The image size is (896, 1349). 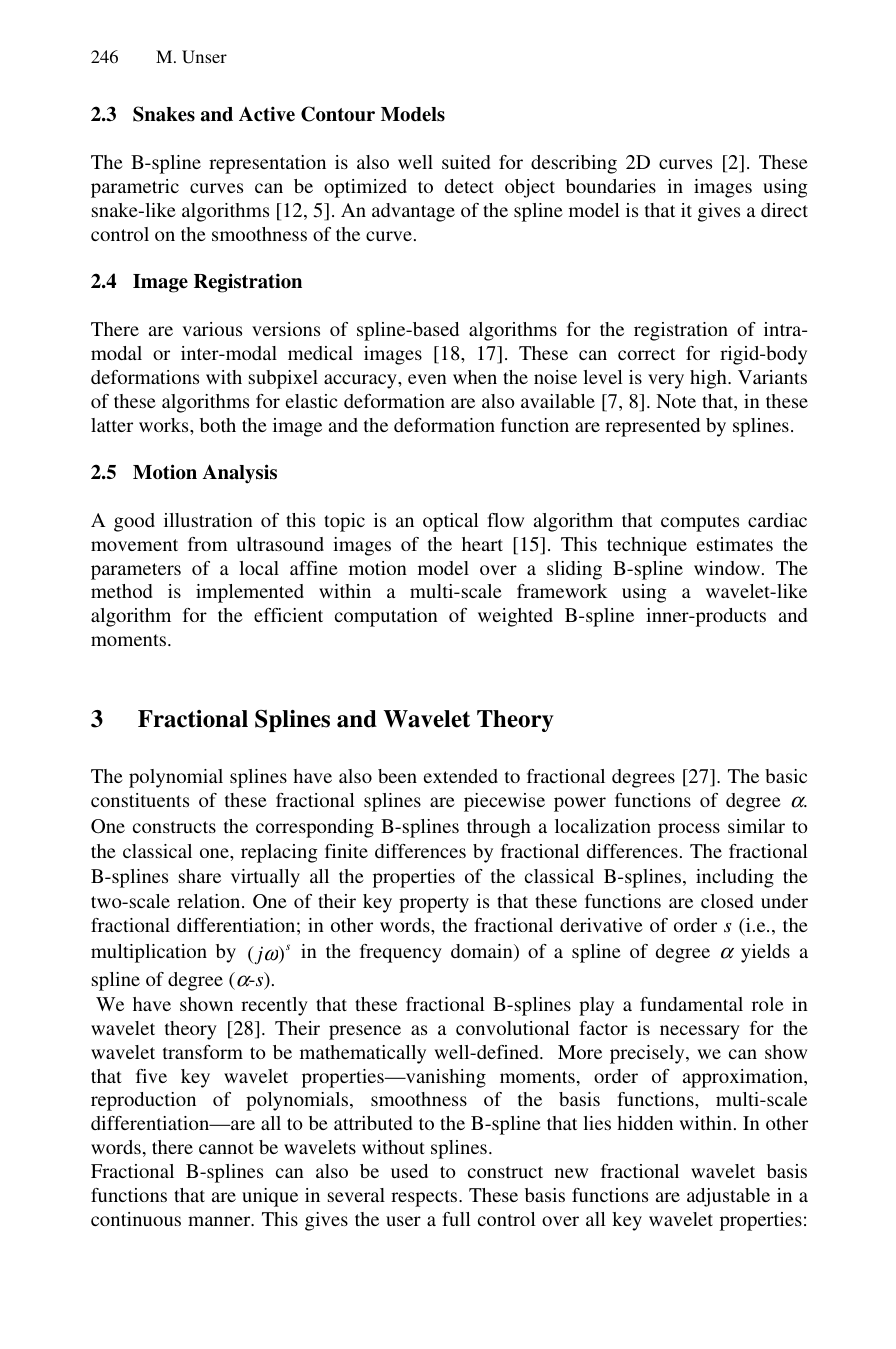 I want to click on both, so click(x=218, y=425).
